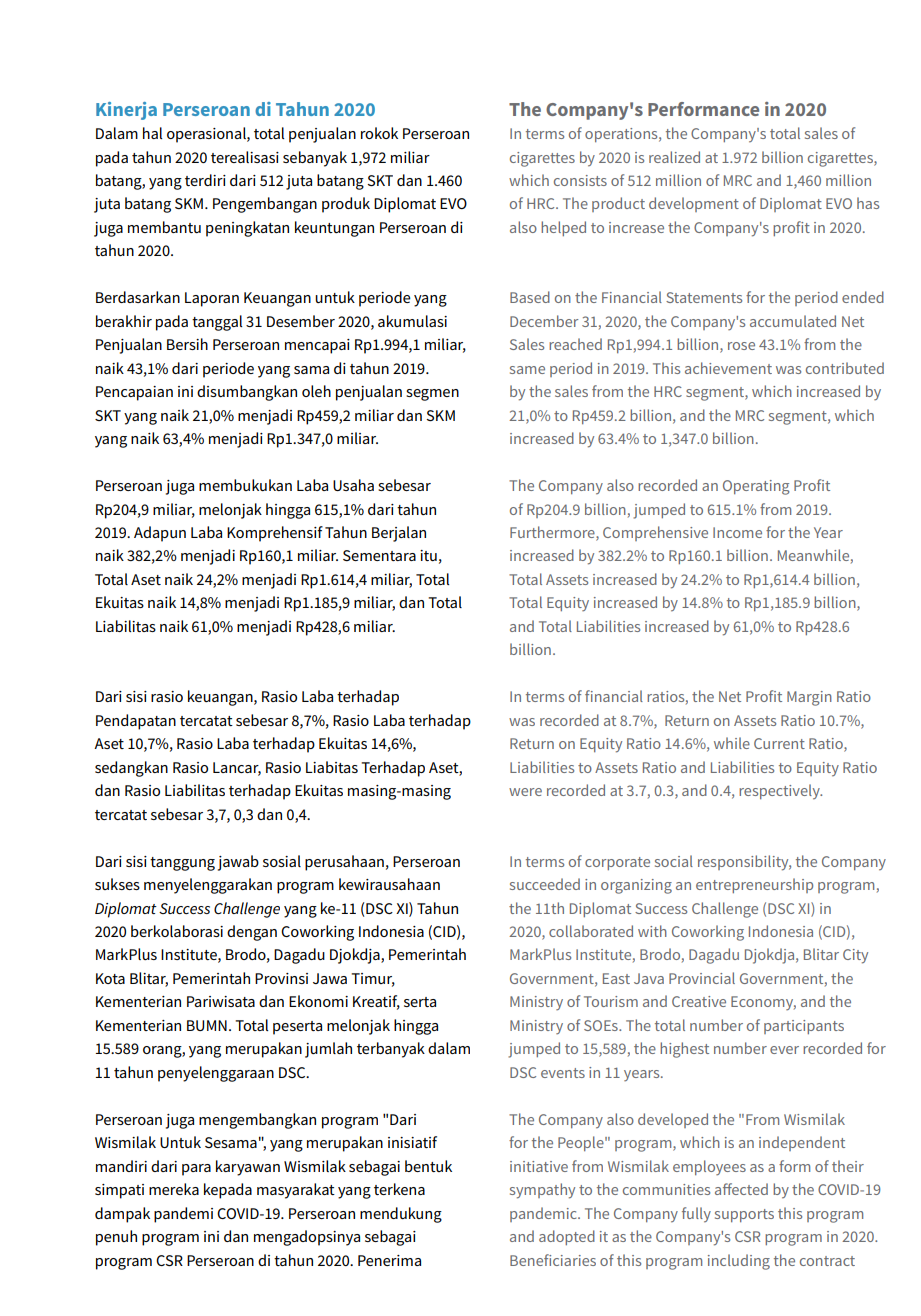  I want to click on Operating, so click(756, 487).
